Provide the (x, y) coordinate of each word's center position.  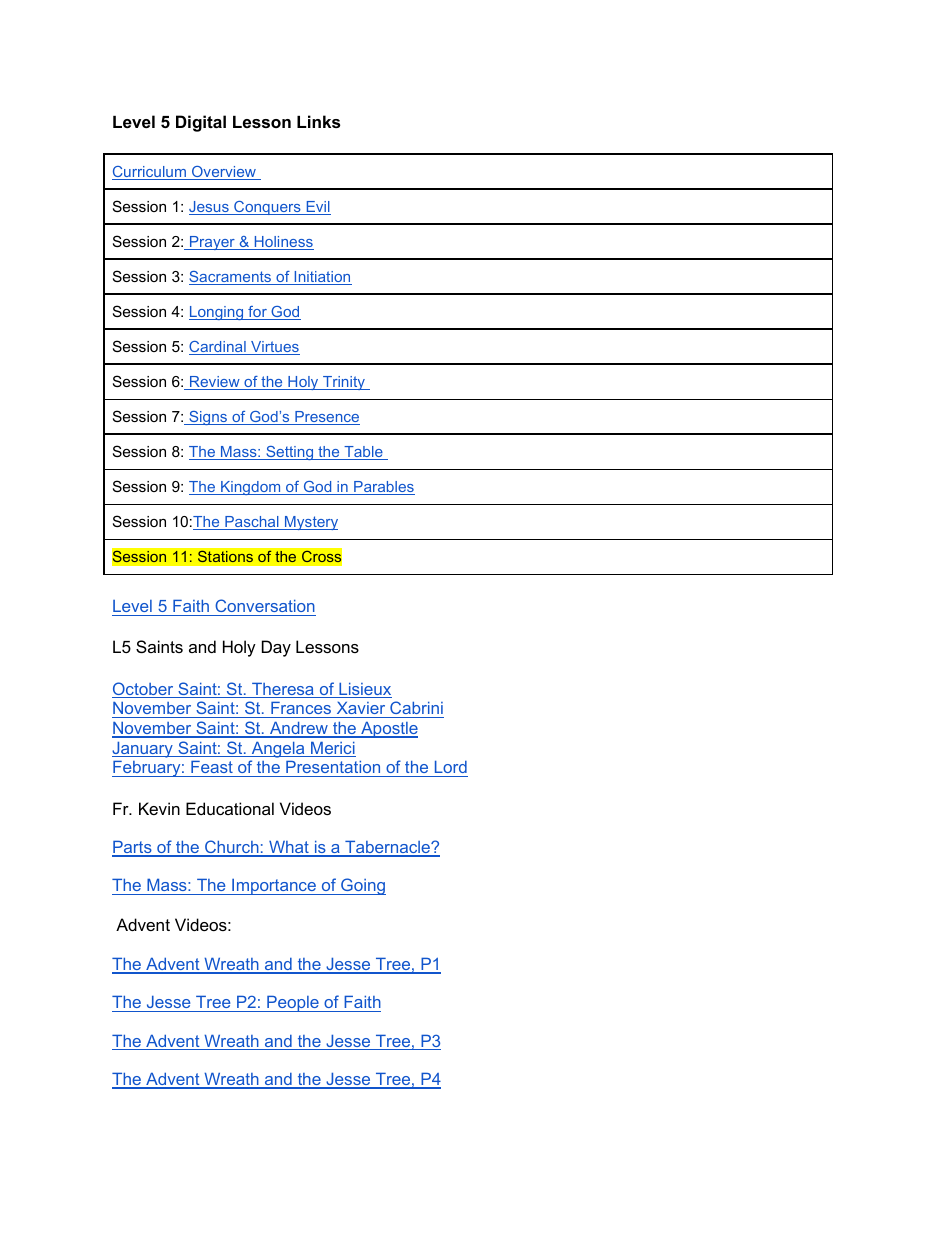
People (293, 1004)
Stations (225, 556)
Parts (133, 848)
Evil (317, 208)
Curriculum (150, 173)
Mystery (310, 523)
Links (318, 121)
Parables (383, 488)
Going (362, 886)
